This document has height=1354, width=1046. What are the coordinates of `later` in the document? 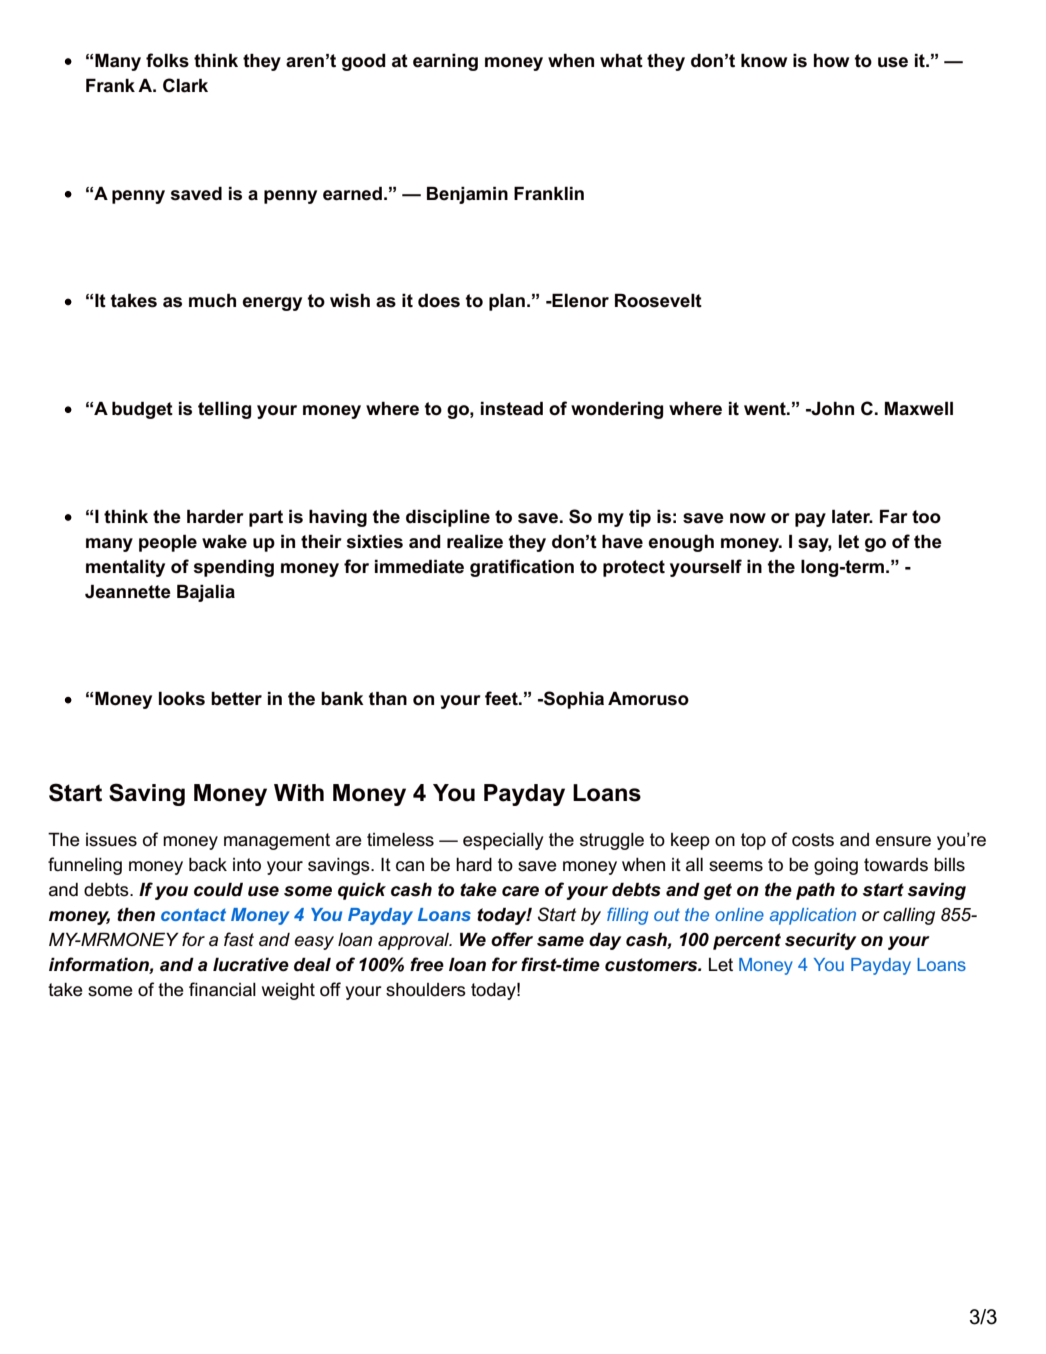 It's located at (852, 516).
